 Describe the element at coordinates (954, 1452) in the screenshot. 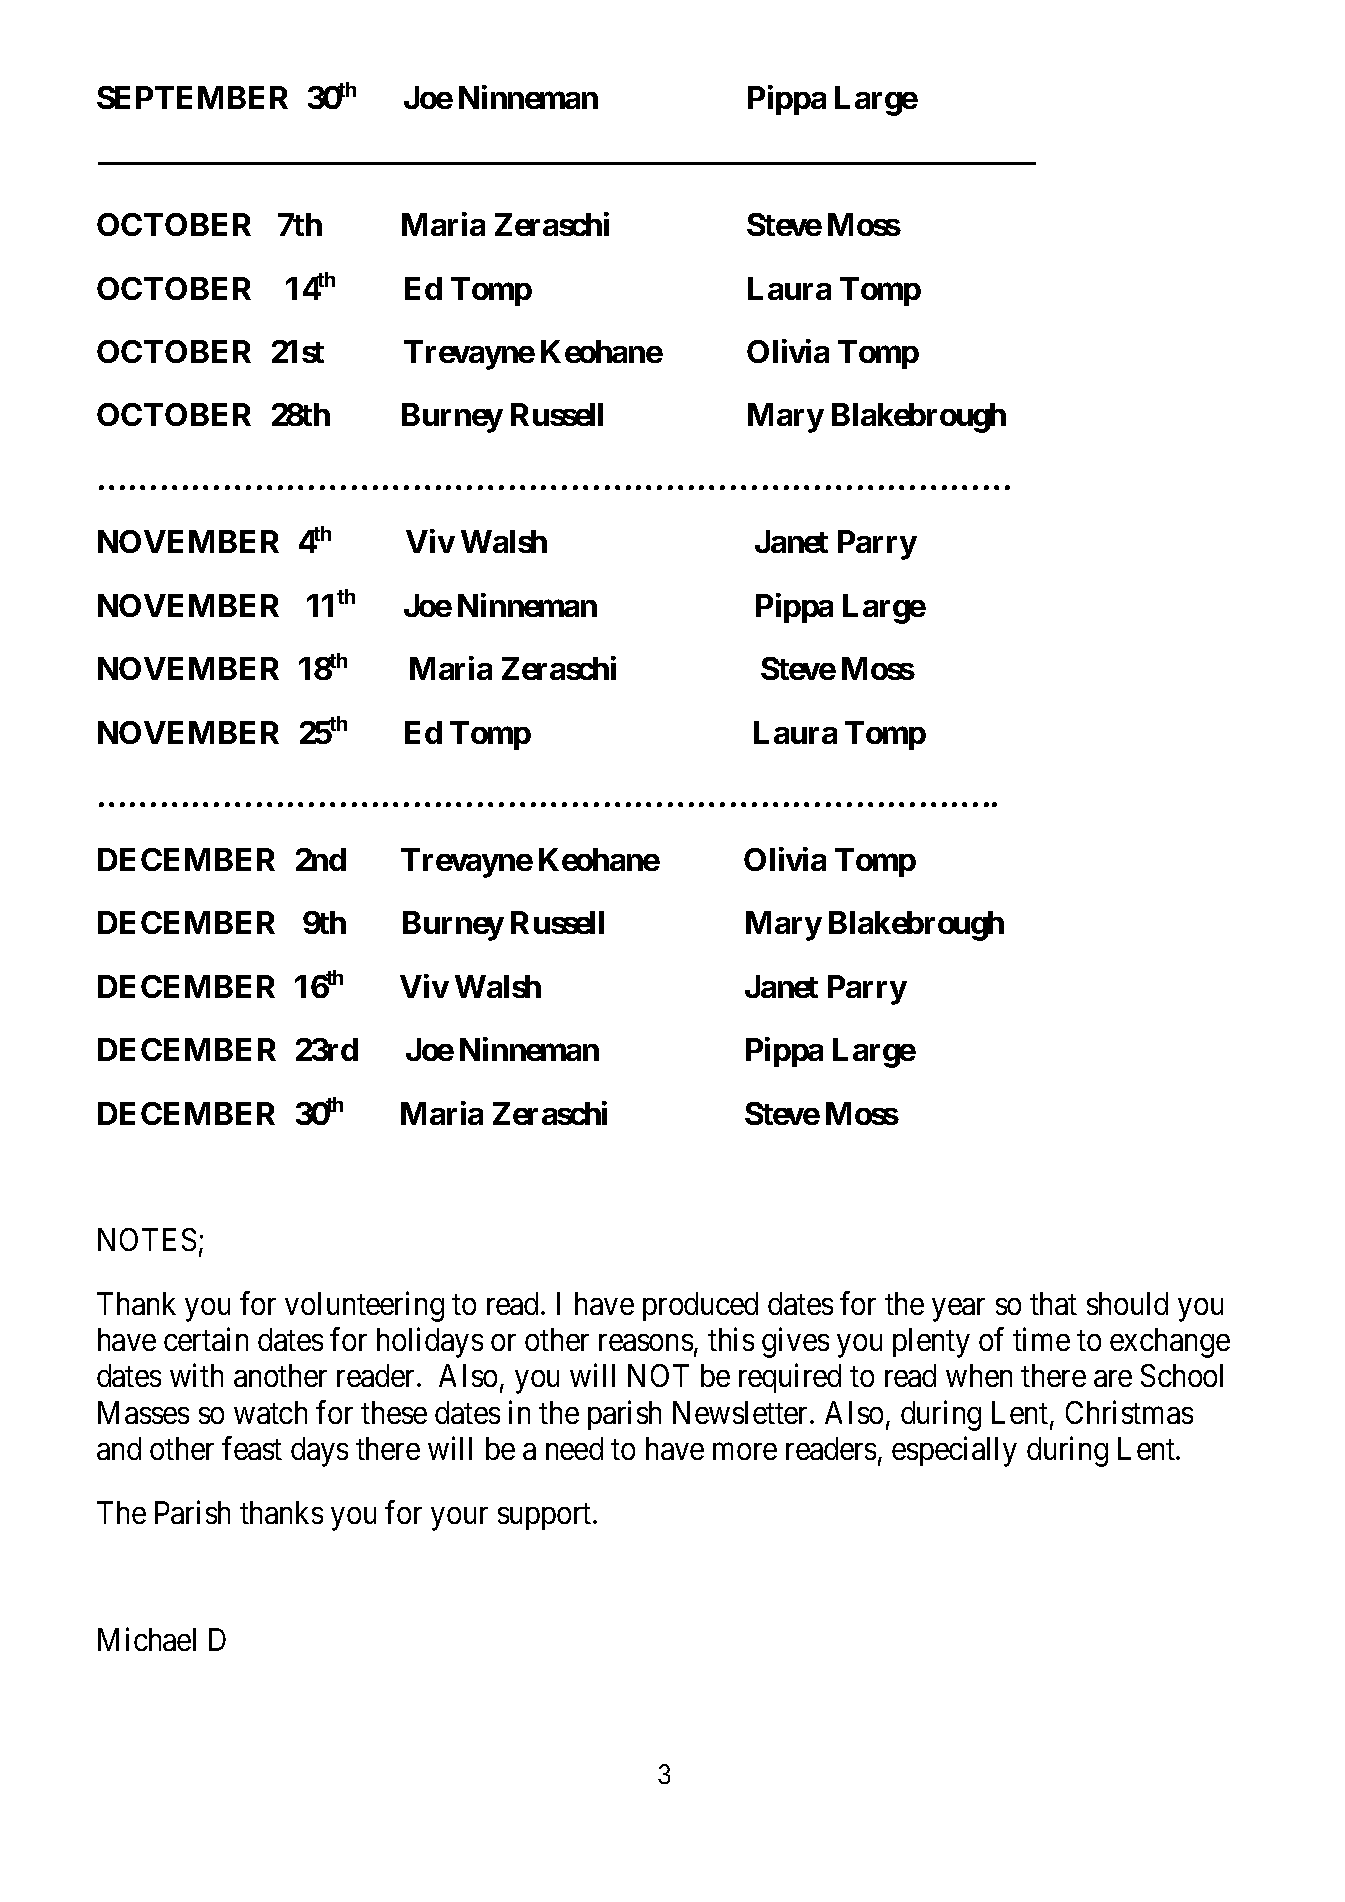

I see `especially` at that location.
